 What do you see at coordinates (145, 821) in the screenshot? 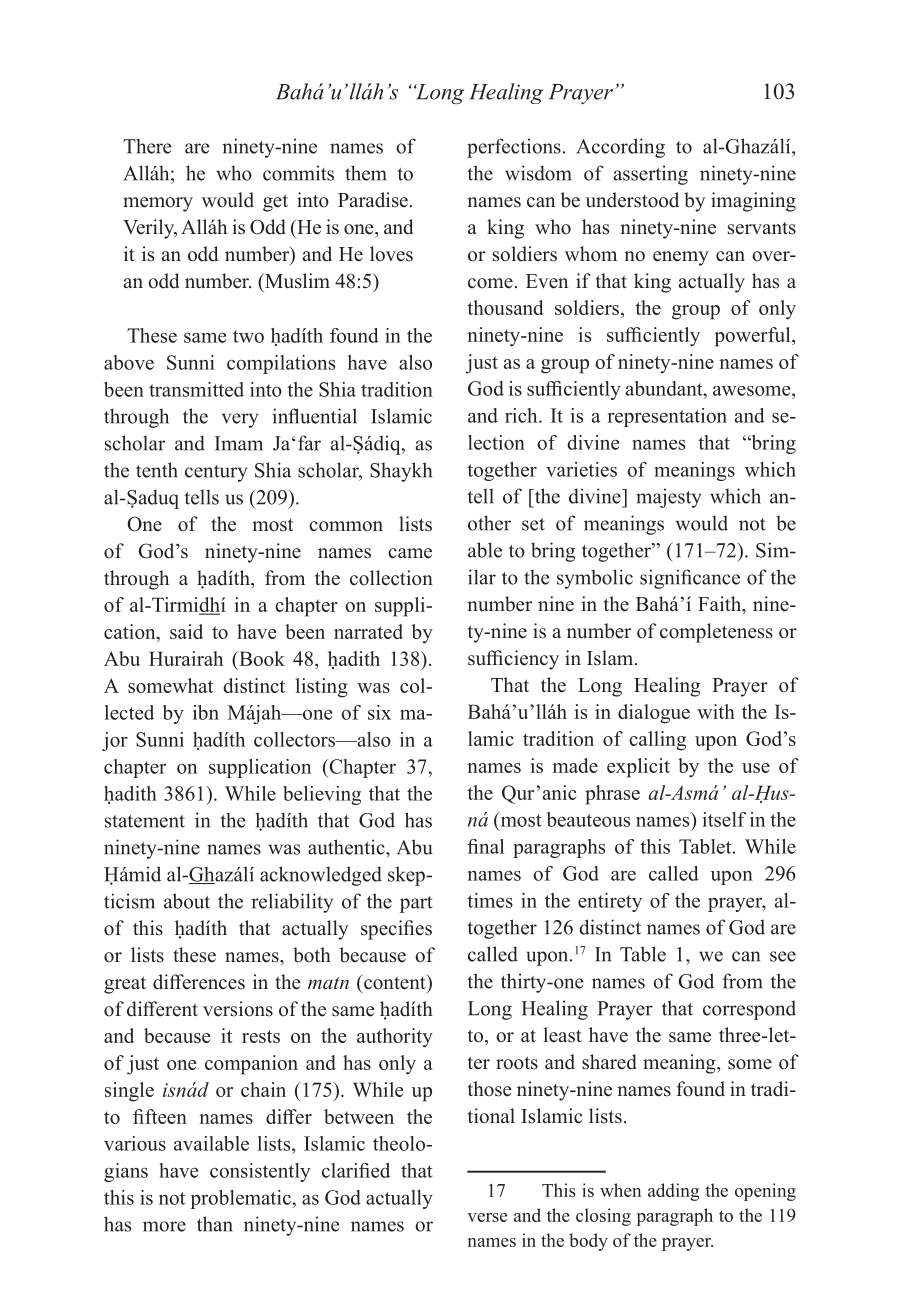
I see `statement` at bounding box center [145, 821].
